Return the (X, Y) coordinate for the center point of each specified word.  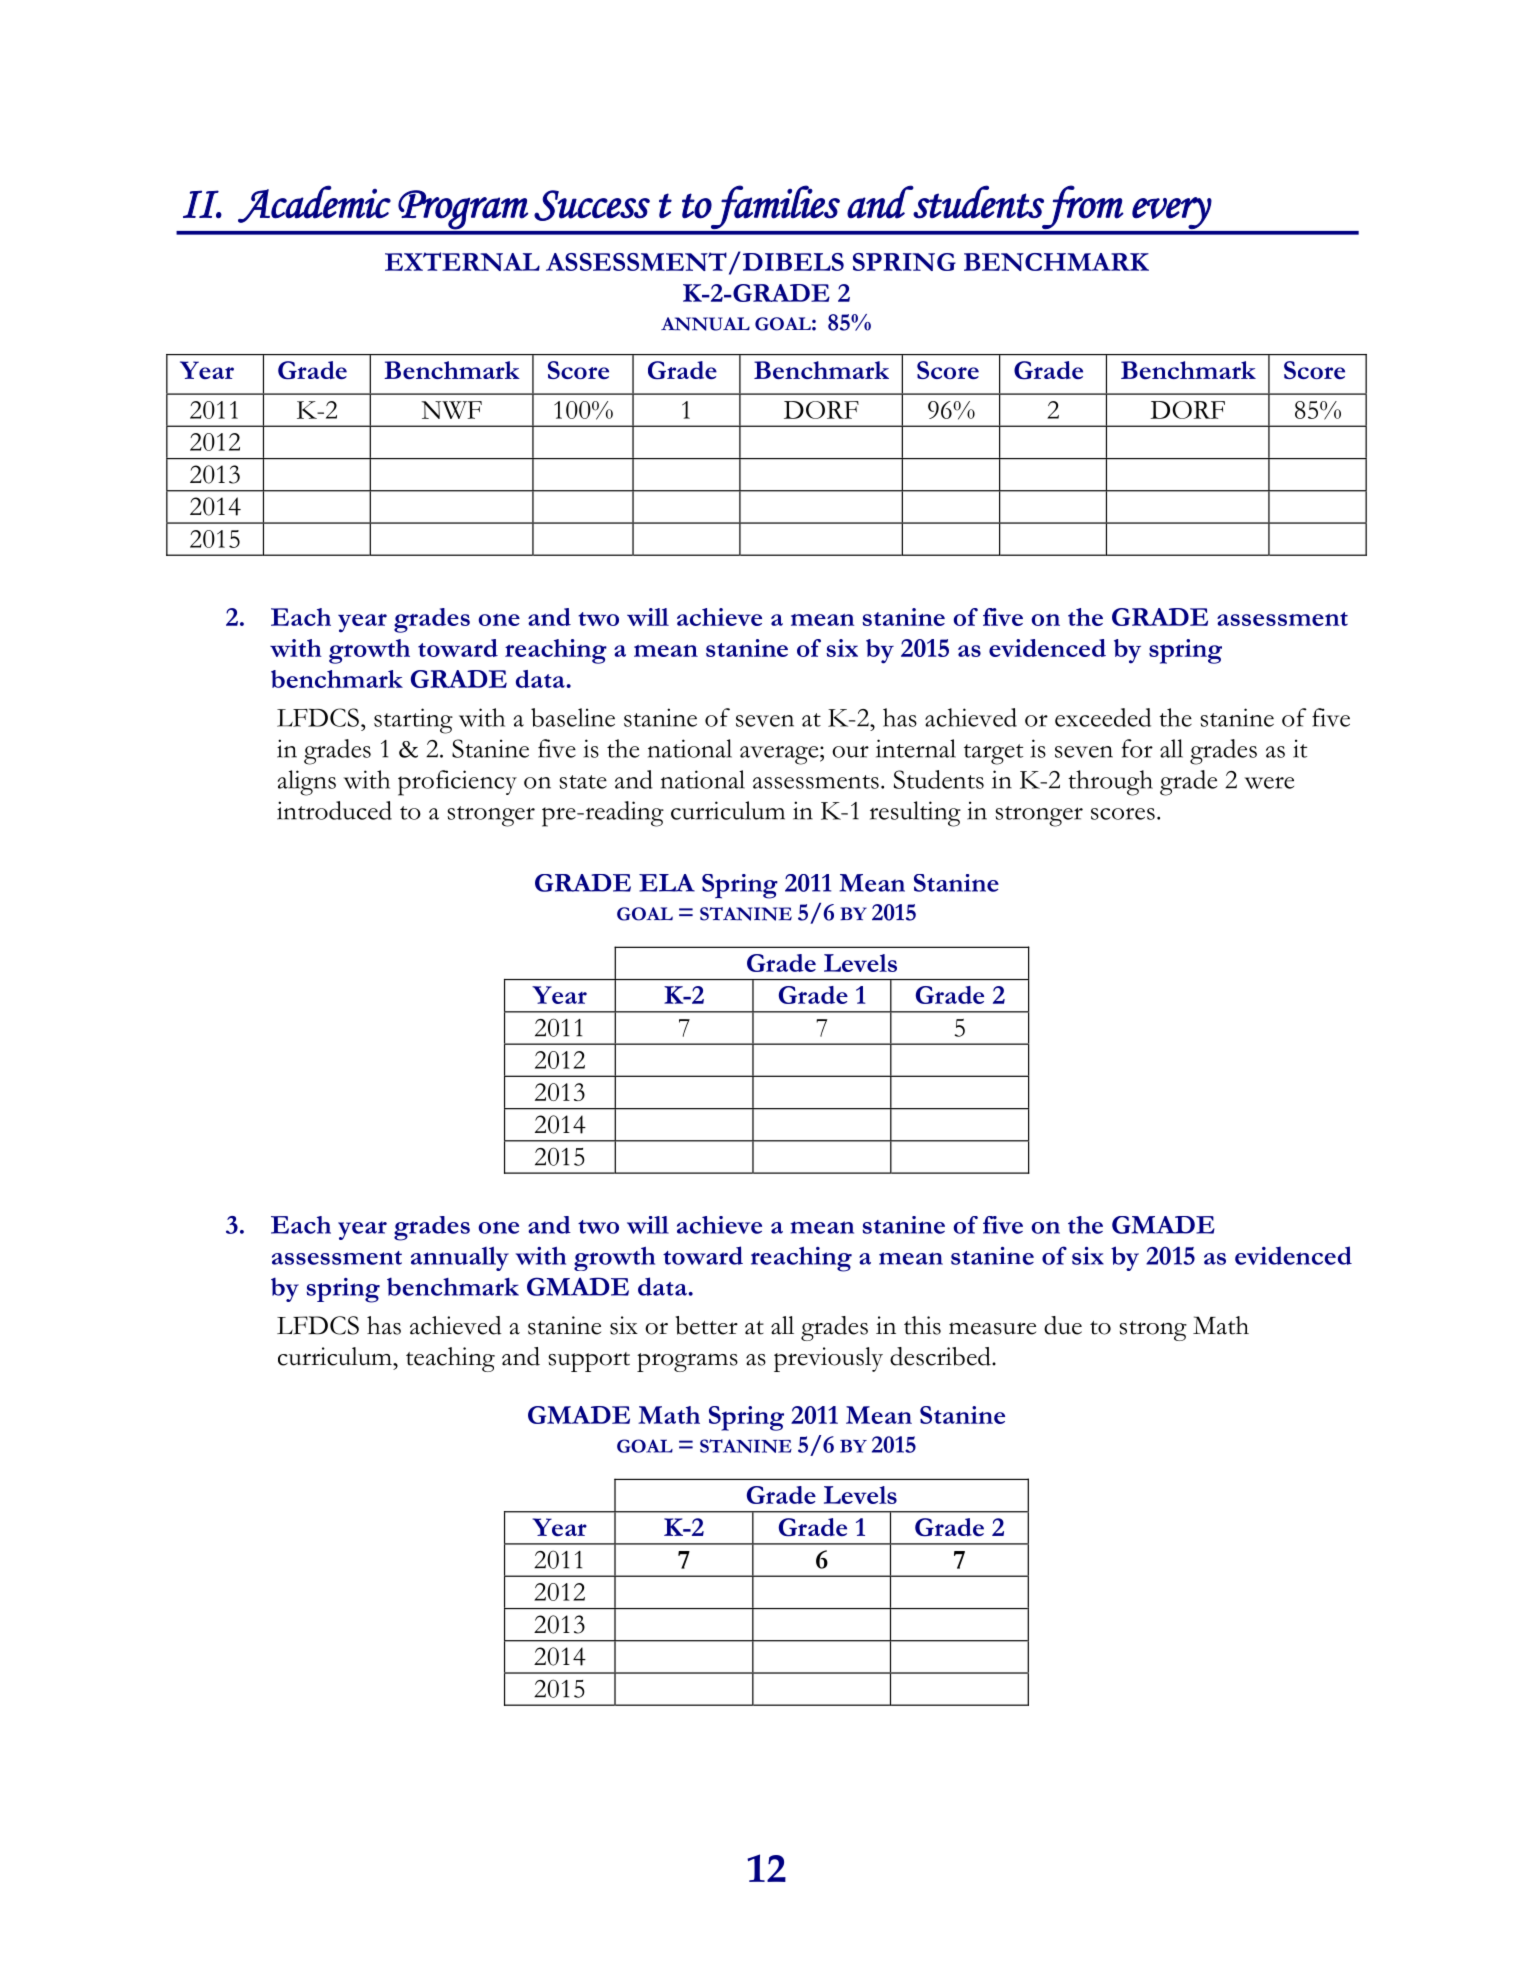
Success (592, 205)
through (1110, 783)
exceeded (1103, 717)
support (589, 1362)
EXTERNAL (462, 261)
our (850, 751)
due (1063, 1325)
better (707, 1325)
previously (828, 1359)
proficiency (457, 783)
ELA (667, 883)
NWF (451, 410)
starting (413, 721)
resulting (915, 814)
